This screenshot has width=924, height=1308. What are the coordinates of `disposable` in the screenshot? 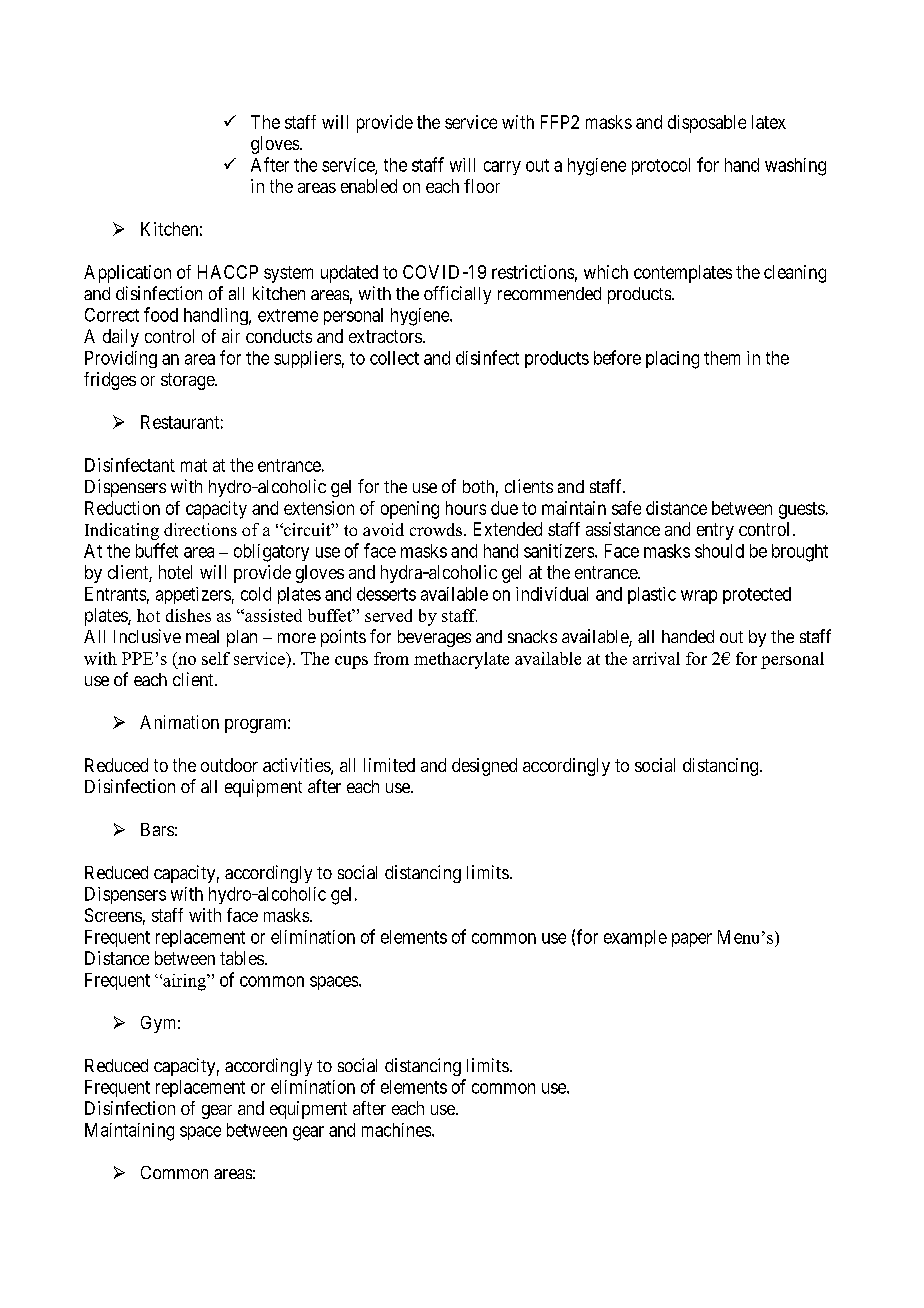 It's located at (707, 124).
